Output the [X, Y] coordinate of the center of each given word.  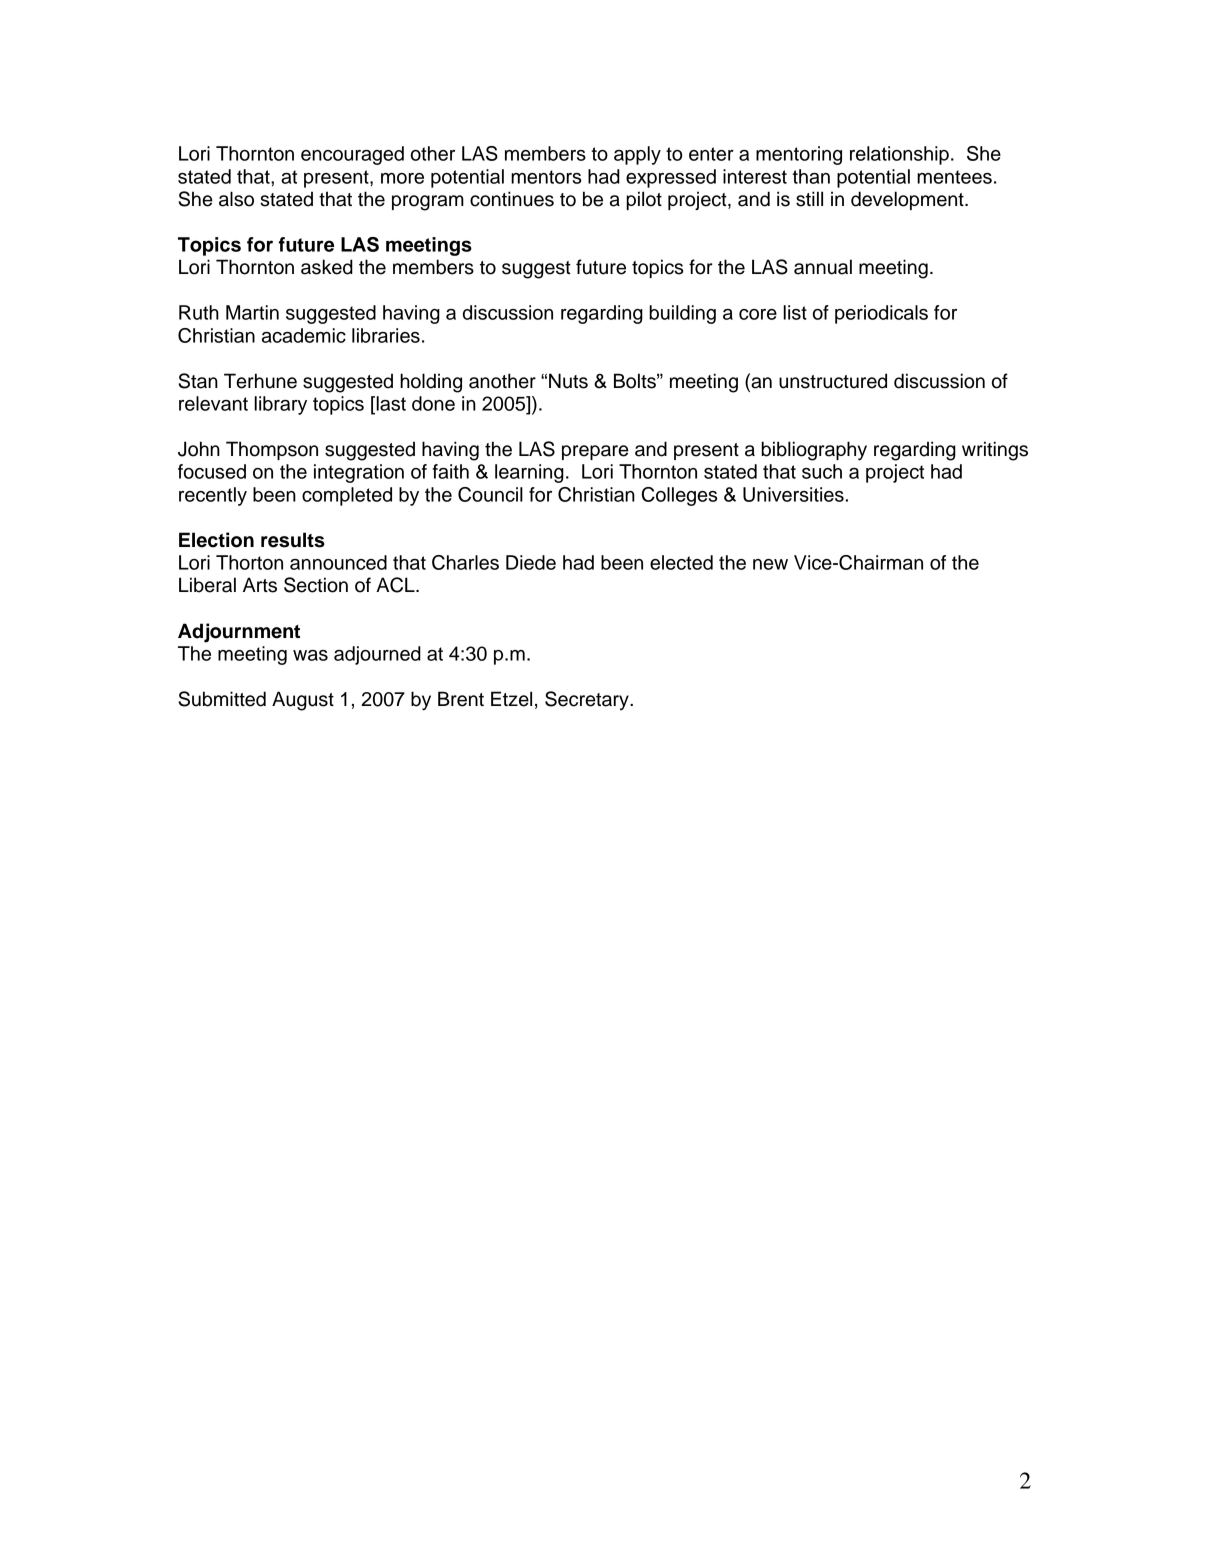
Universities [793, 494]
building [682, 314]
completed [347, 496]
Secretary [588, 700]
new [770, 564]
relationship [899, 155]
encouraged [352, 155]
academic [304, 335]
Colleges [679, 496]
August [303, 701]
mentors [546, 177]
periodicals [881, 314]
